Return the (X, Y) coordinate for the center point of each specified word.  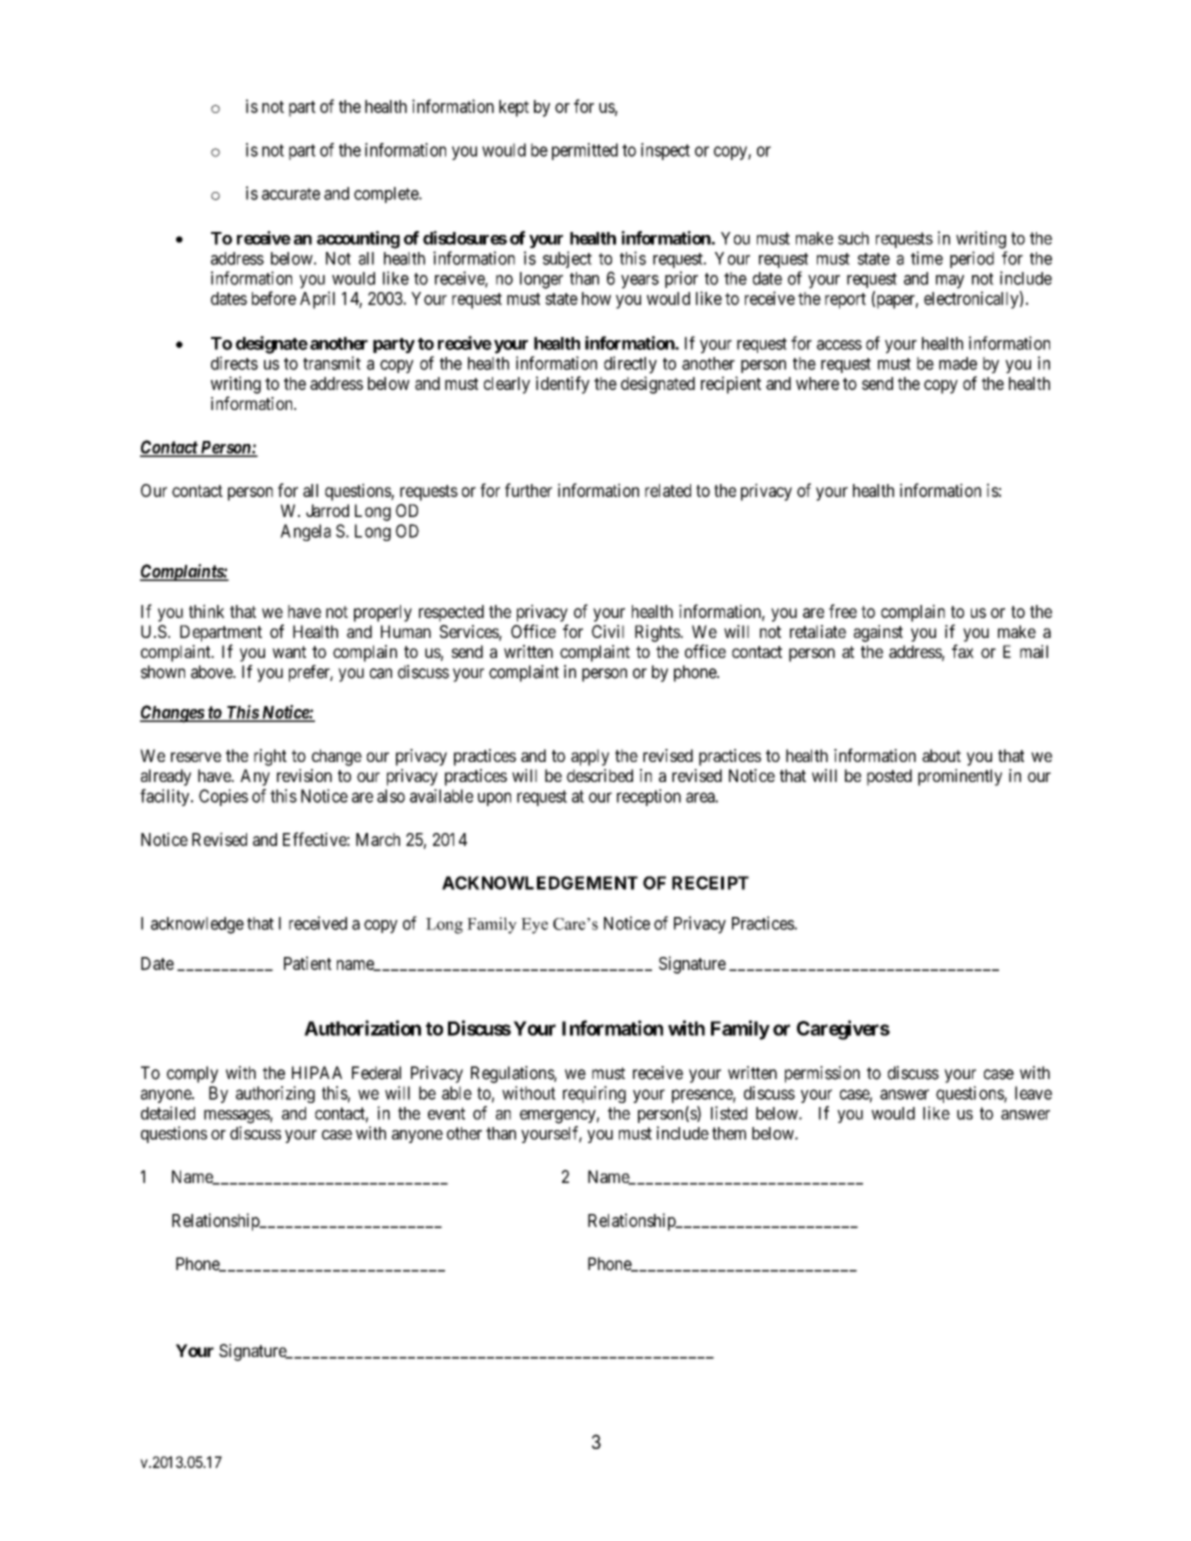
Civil (608, 631)
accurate (291, 194)
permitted (585, 151)
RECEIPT (710, 883)
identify (563, 385)
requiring (594, 1094)
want (289, 652)
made (958, 363)
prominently (960, 777)
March (378, 839)
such (853, 238)
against (878, 633)
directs (234, 363)
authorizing (275, 1094)
